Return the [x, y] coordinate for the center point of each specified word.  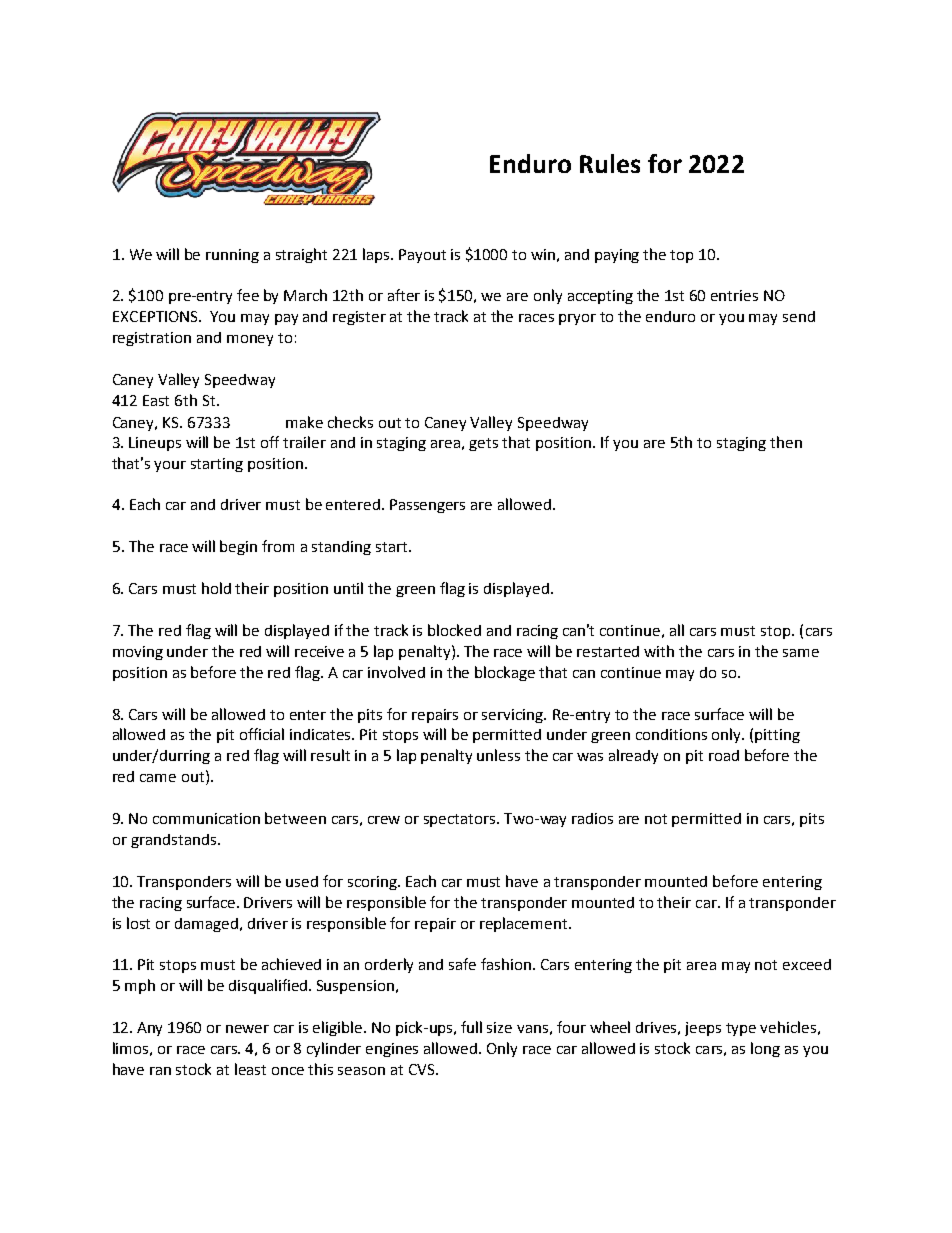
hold [216, 588]
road [724, 755]
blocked [454, 630]
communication [206, 818]
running [232, 256]
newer [247, 1029]
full [471, 1027]
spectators [461, 820]
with [659, 651]
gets [483, 444]
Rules [610, 163]
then [786, 442]
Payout [422, 256]
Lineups [155, 444]
